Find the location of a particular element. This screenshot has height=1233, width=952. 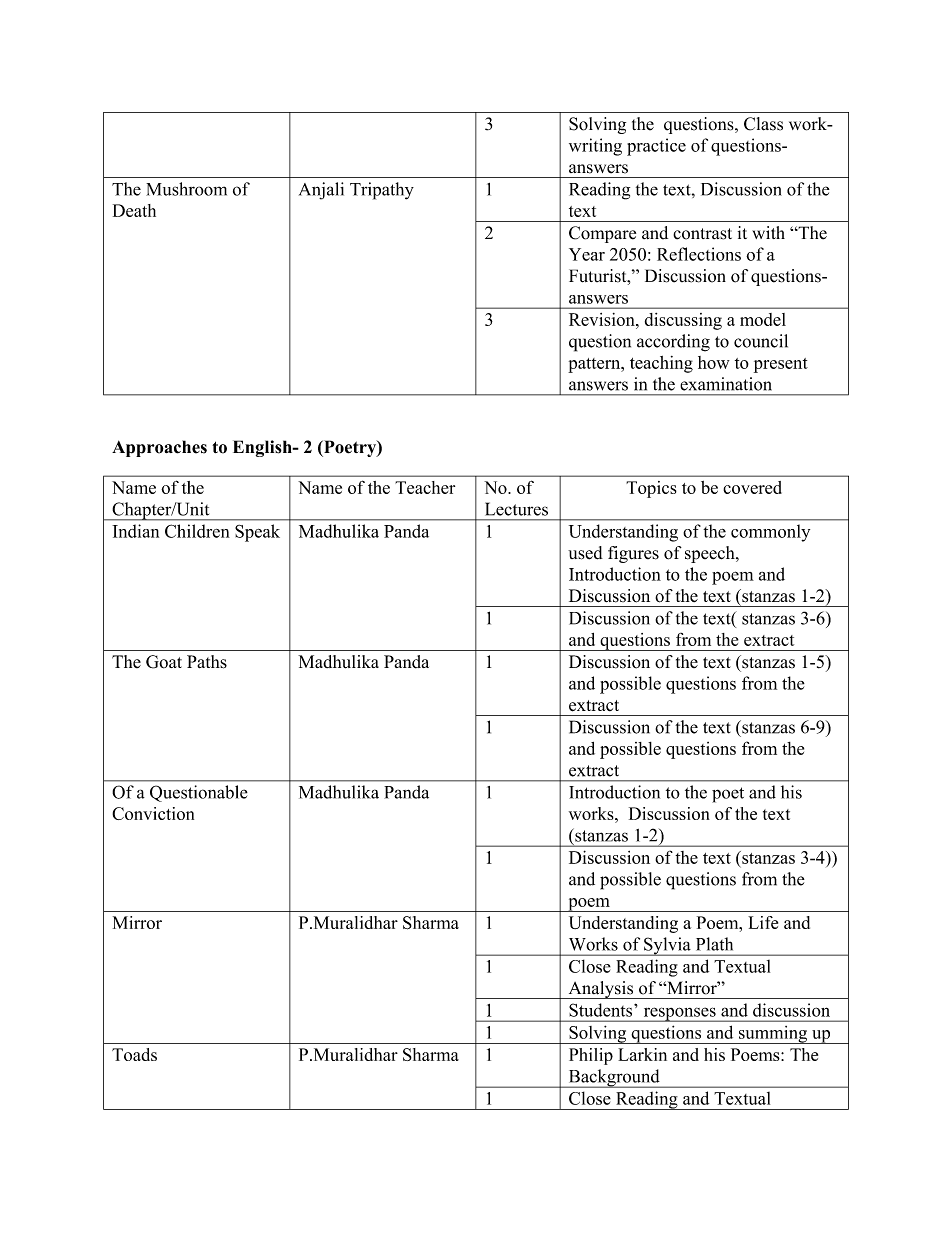

Death is located at coordinates (134, 210).
